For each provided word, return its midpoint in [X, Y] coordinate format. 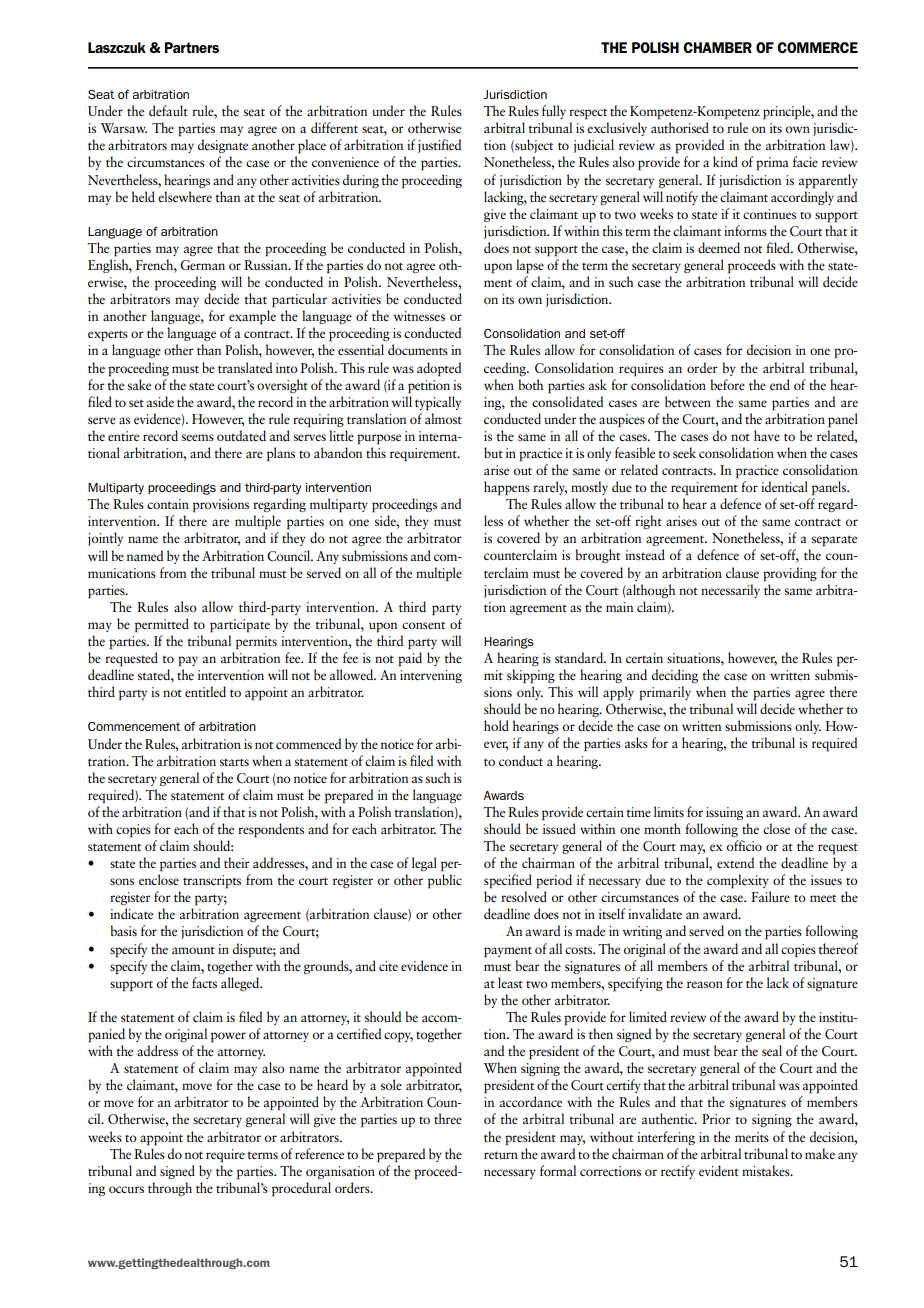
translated [245, 367]
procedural [301, 1189]
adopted [439, 369]
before [727, 384]
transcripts [212, 882]
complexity [738, 881]
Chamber [717, 47]
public [445, 881]
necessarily [730, 591]
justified [439, 146]
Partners [191, 47]
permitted [162, 625]
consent [423, 625]
